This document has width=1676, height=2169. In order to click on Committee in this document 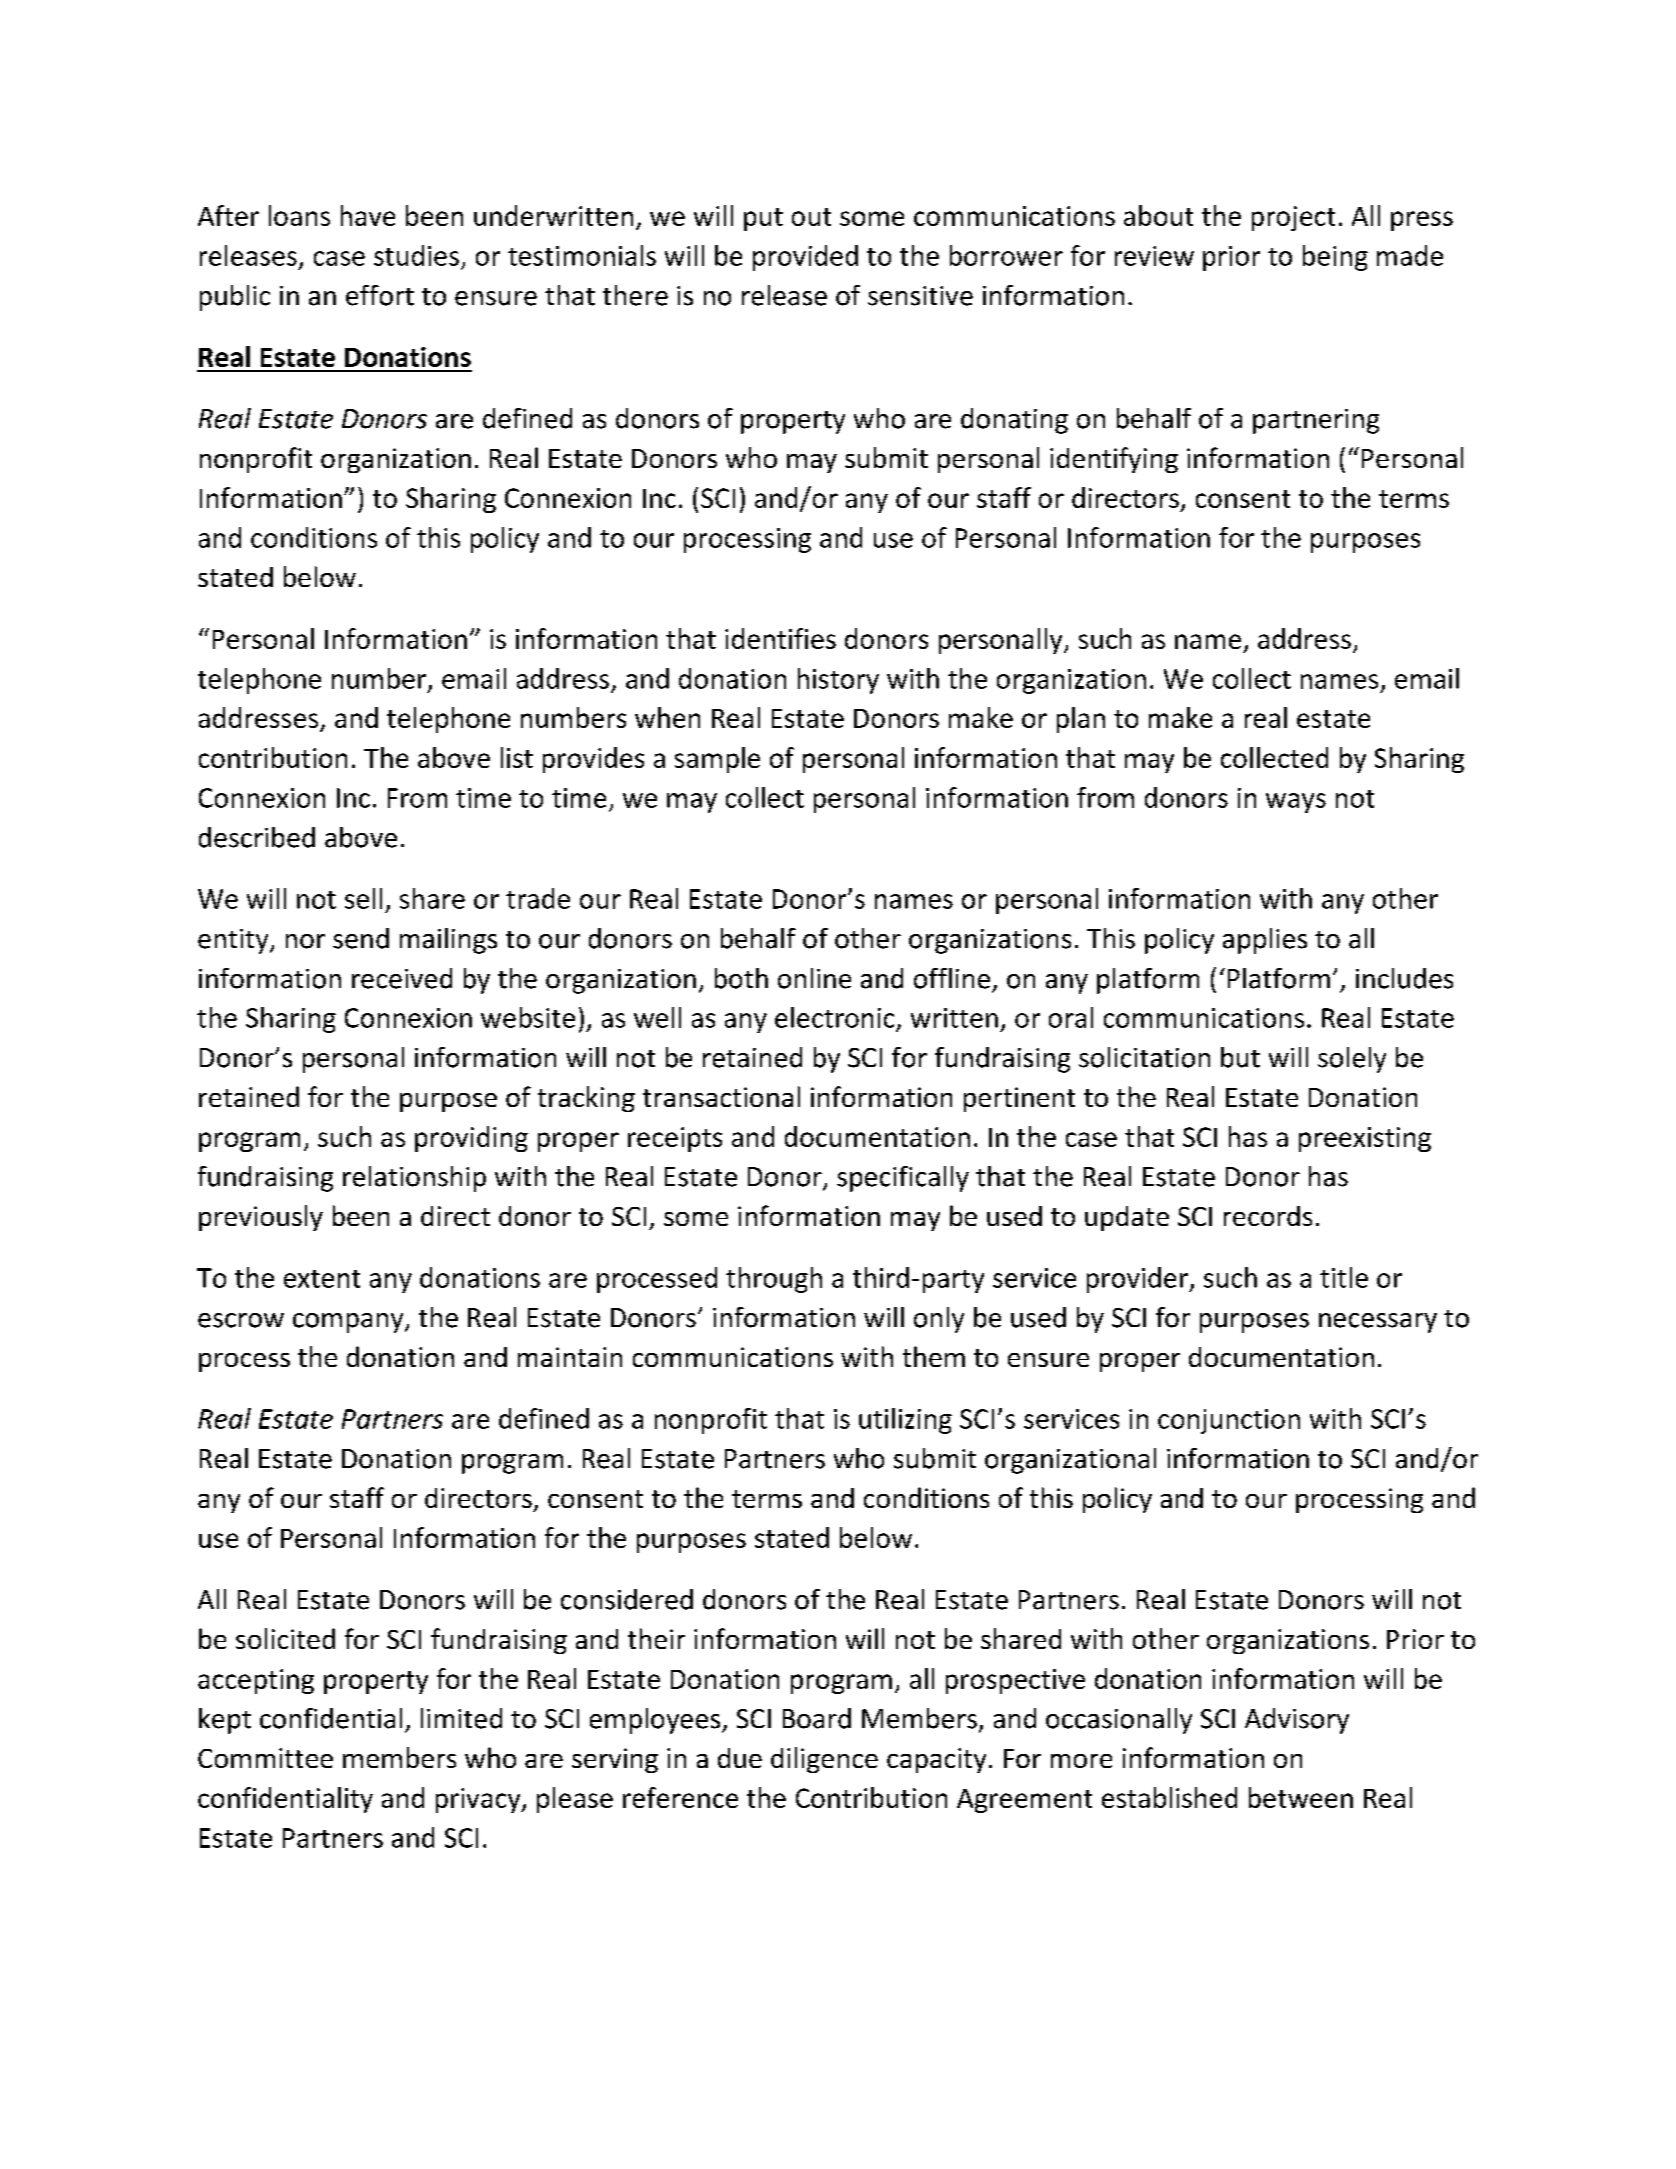, I will do `click(265, 1758)`.
